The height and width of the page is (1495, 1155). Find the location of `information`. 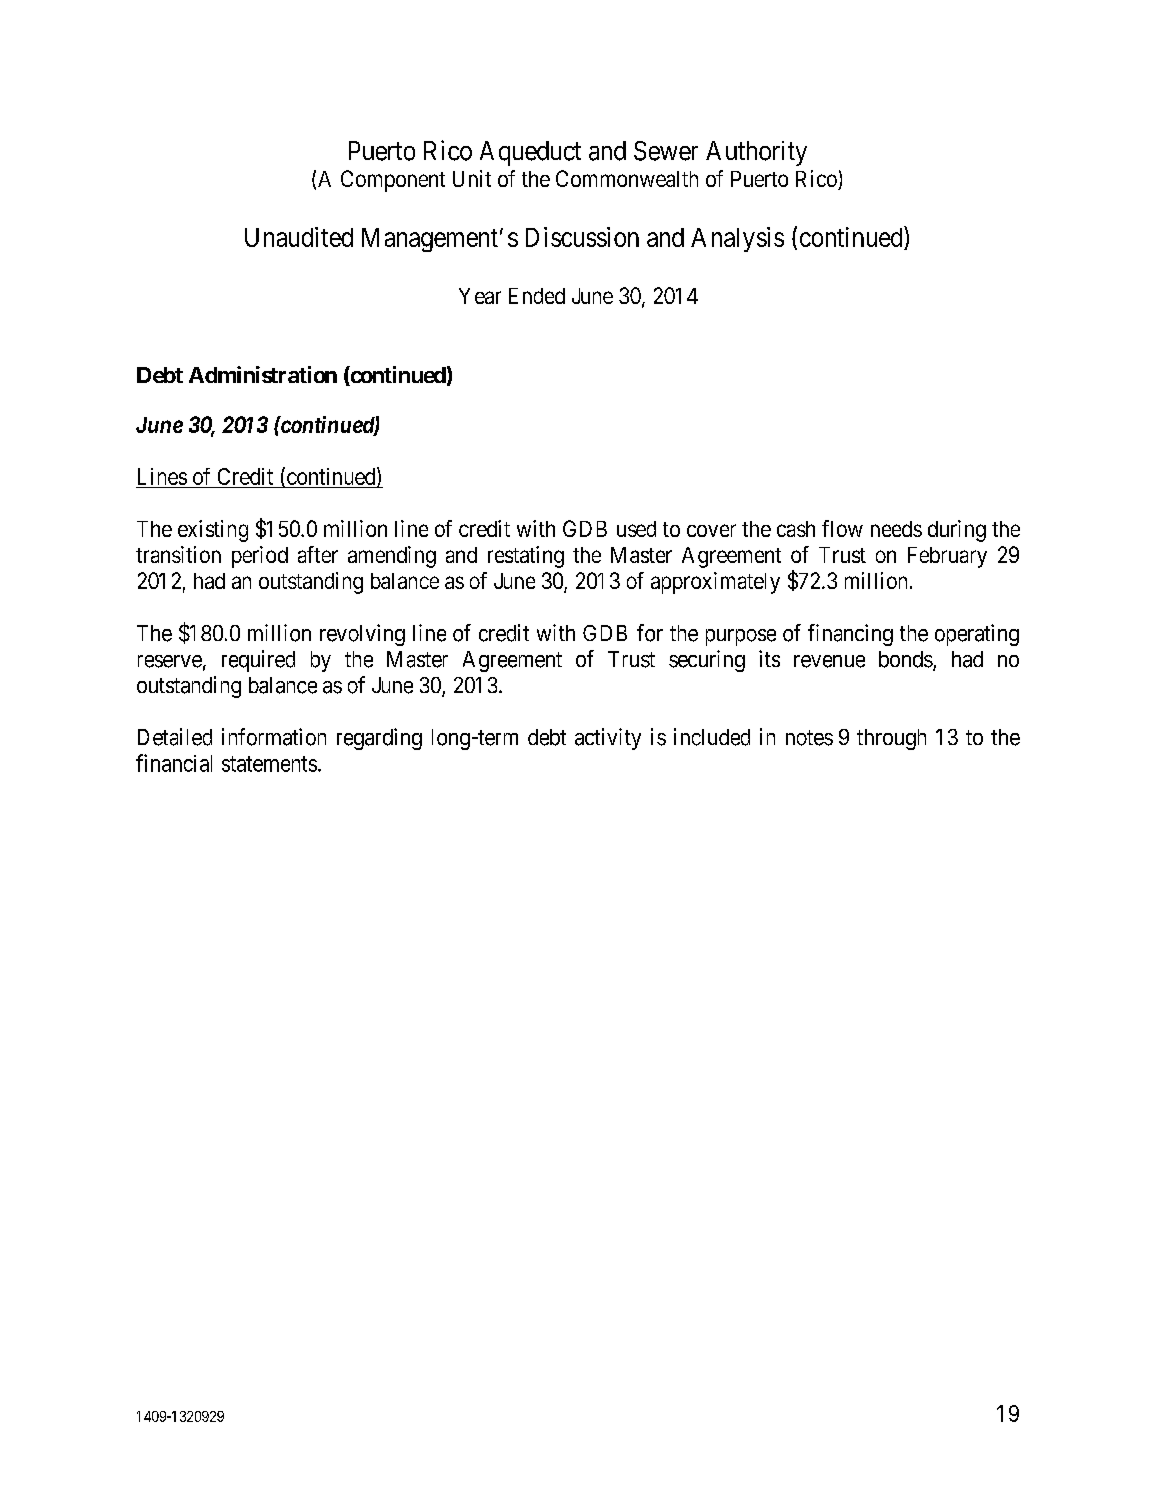

information is located at coordinates (274, 737).
